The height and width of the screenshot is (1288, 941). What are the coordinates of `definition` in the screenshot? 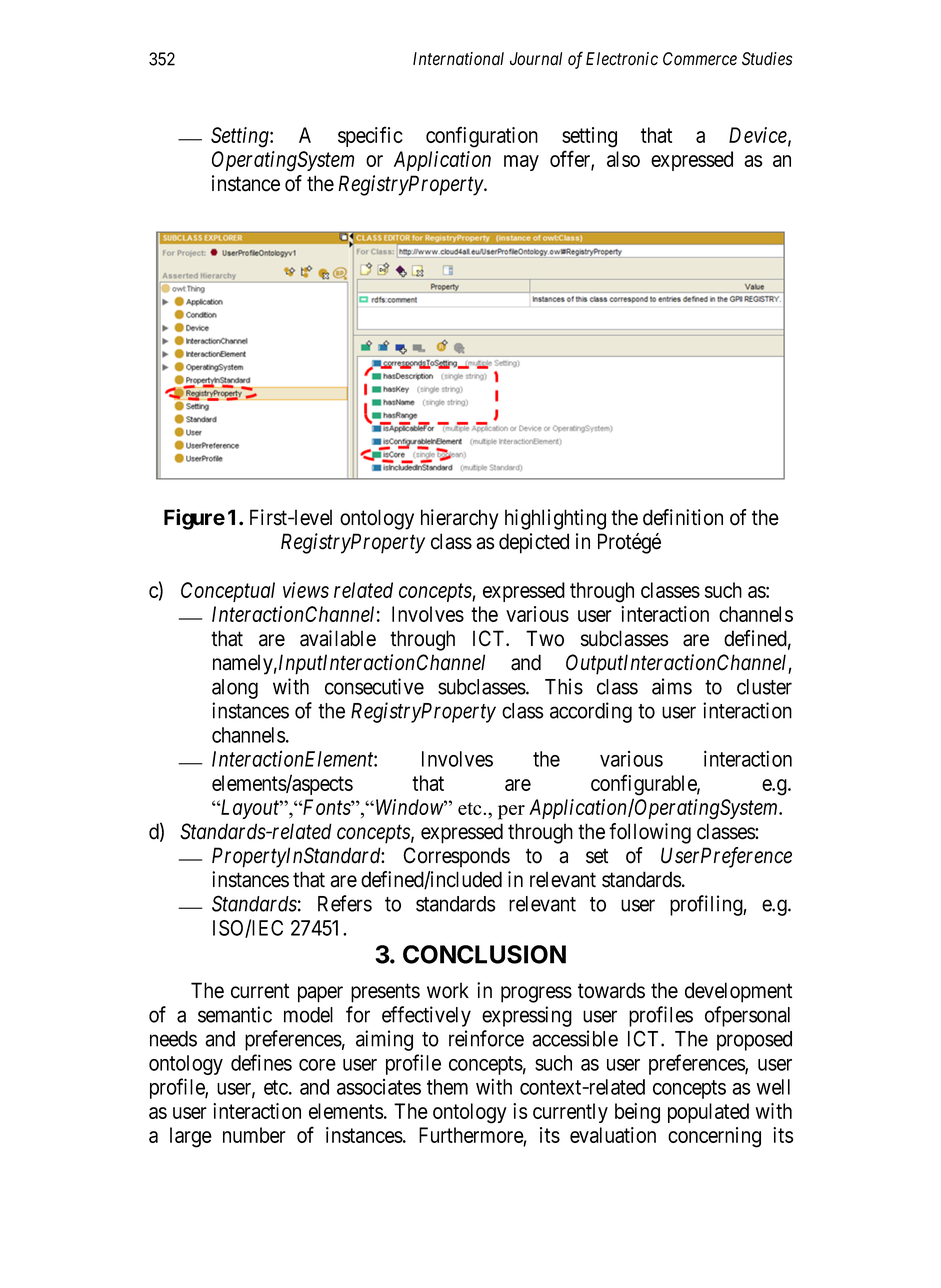 It's located at (683, 517).
